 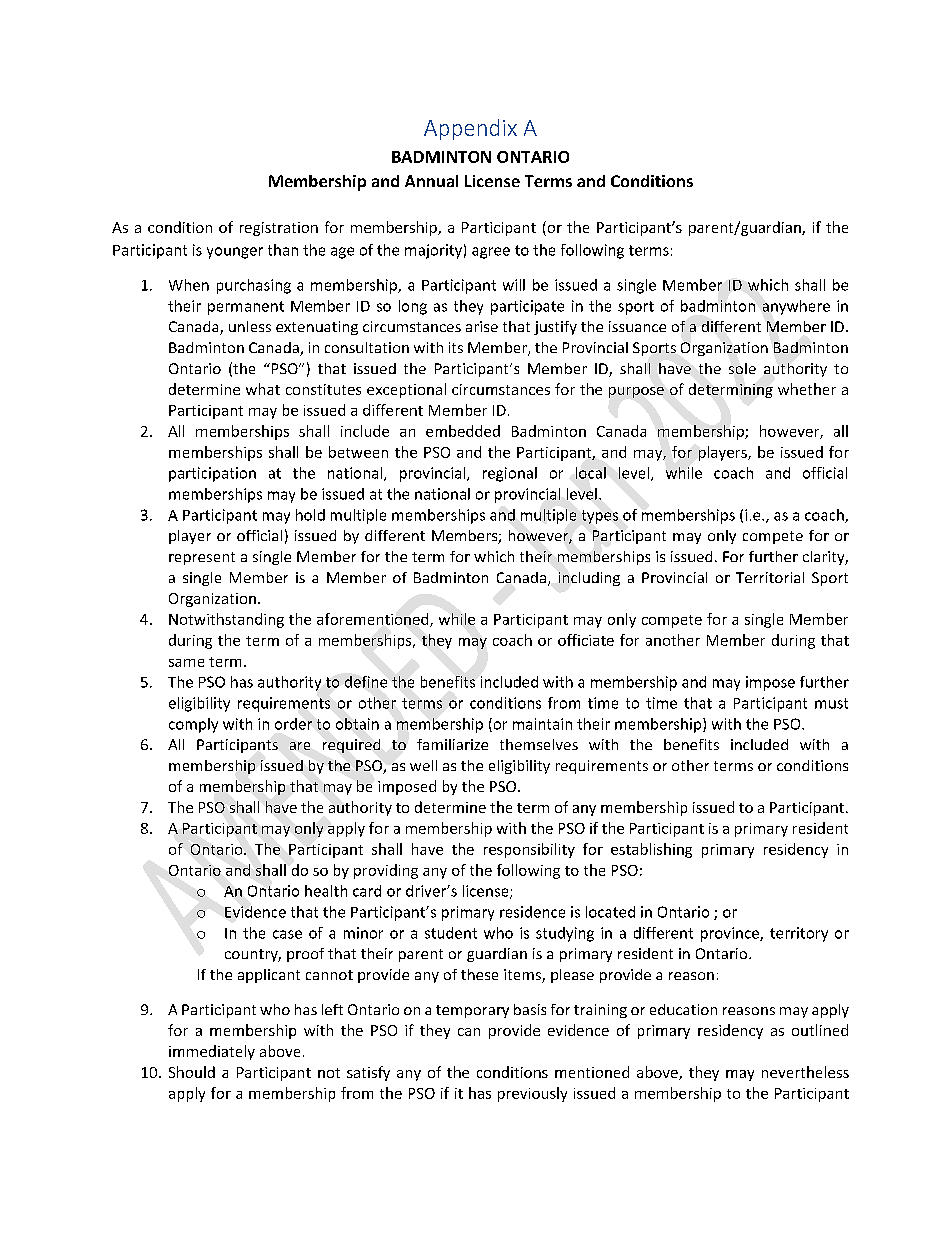 I want to click on anywhere, so click(x=796, y=307).
